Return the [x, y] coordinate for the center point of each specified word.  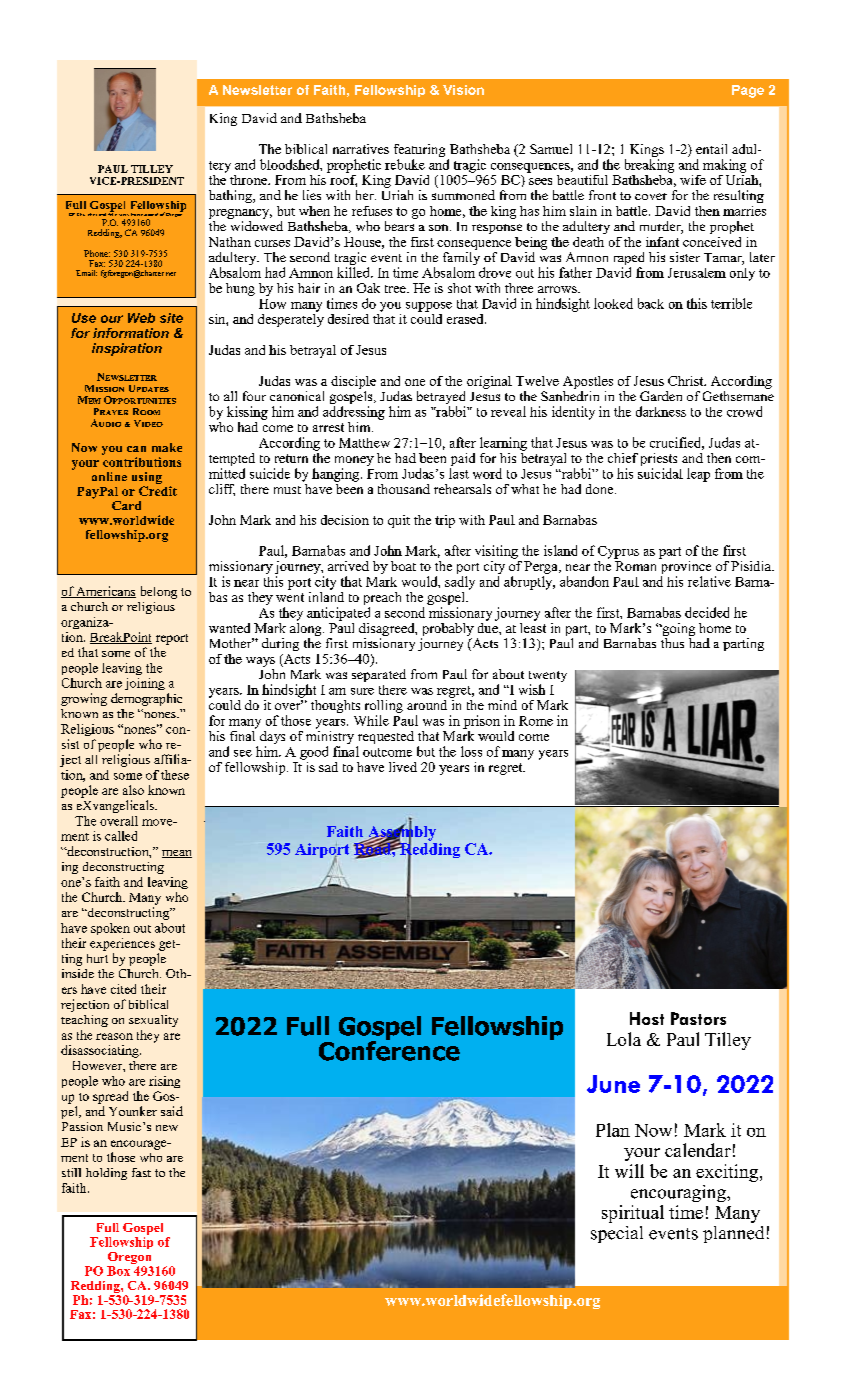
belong [159, 592]
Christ [687, 381]
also [133, 790]
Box [118, 1271]
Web [141, 318]
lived [403, 767]
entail [711, 149]
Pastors [698, 1018]
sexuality [153, 1021]
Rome [536, 721]
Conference [389, 1049]
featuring [419, 152]
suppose [429, 307]
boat [403, 566]
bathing [231, 196]
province [685, 567]
